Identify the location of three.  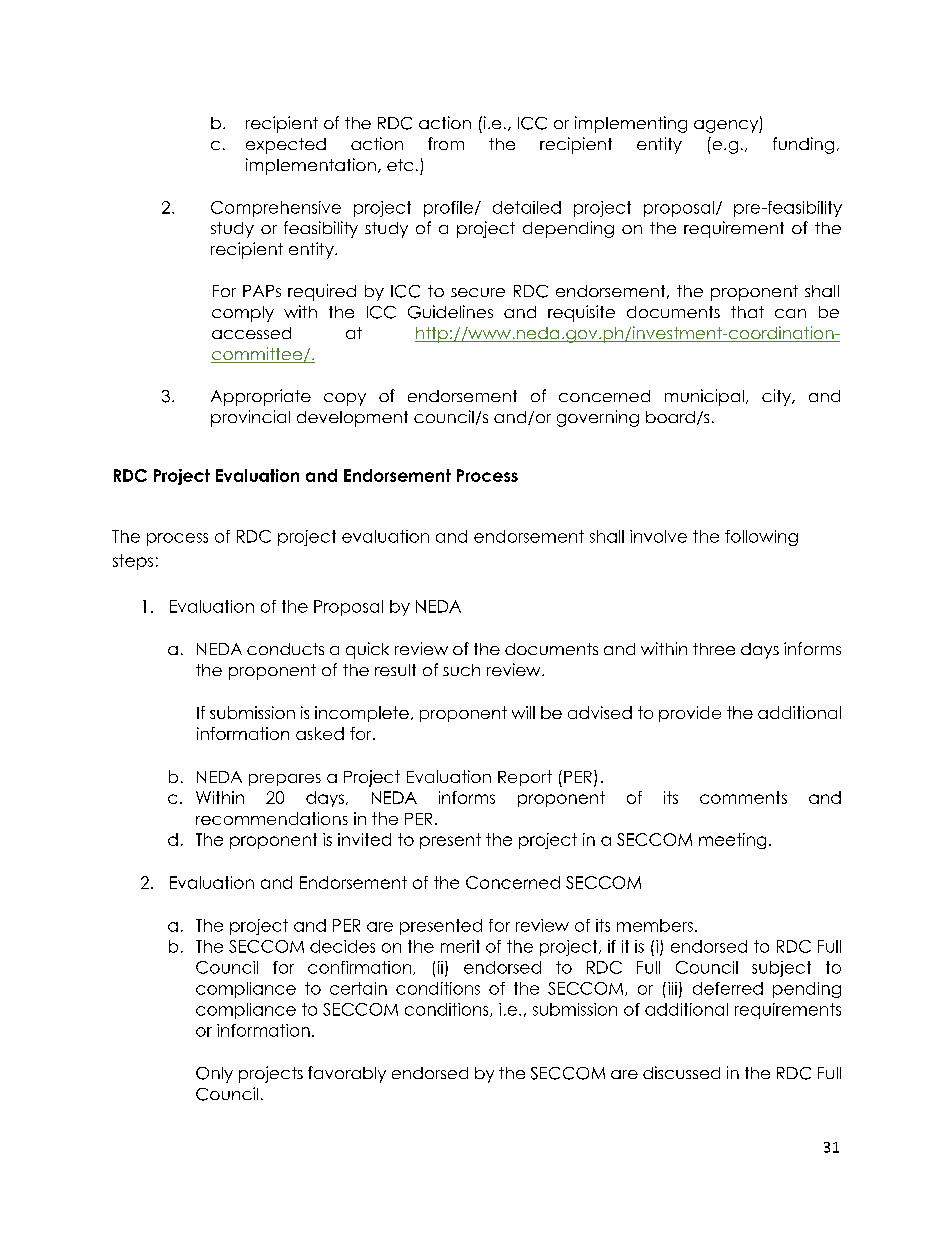
(714, 649).
